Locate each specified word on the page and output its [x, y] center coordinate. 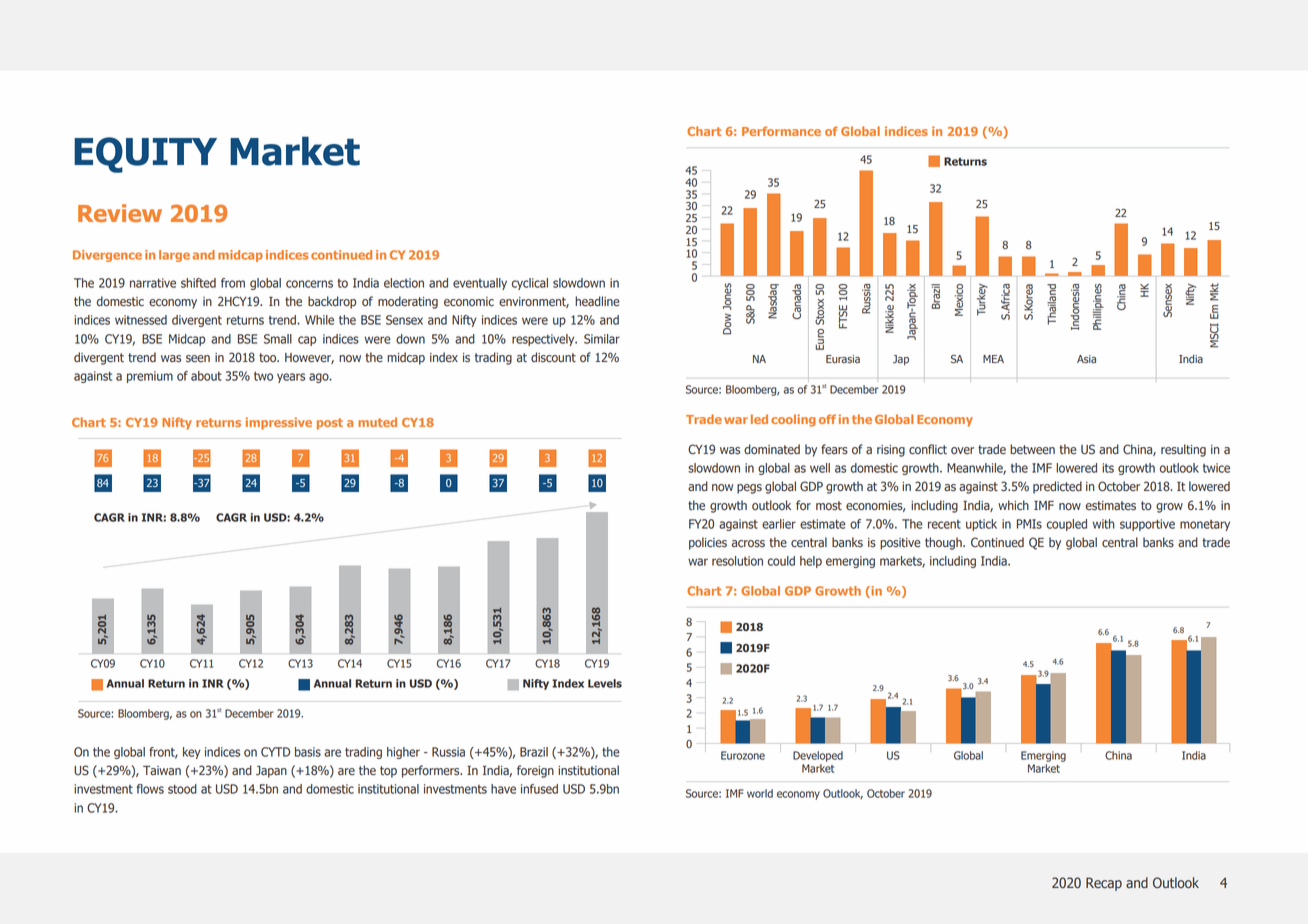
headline [597, 301]
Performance [781, 131]
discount [553, 357]
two [263, 376]
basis [308, 752]
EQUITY [145, 155]
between [1032, 449]
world [760, 793]
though [944, 543]
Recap [1104, 884]
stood [182, 789]
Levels [605, 683]
